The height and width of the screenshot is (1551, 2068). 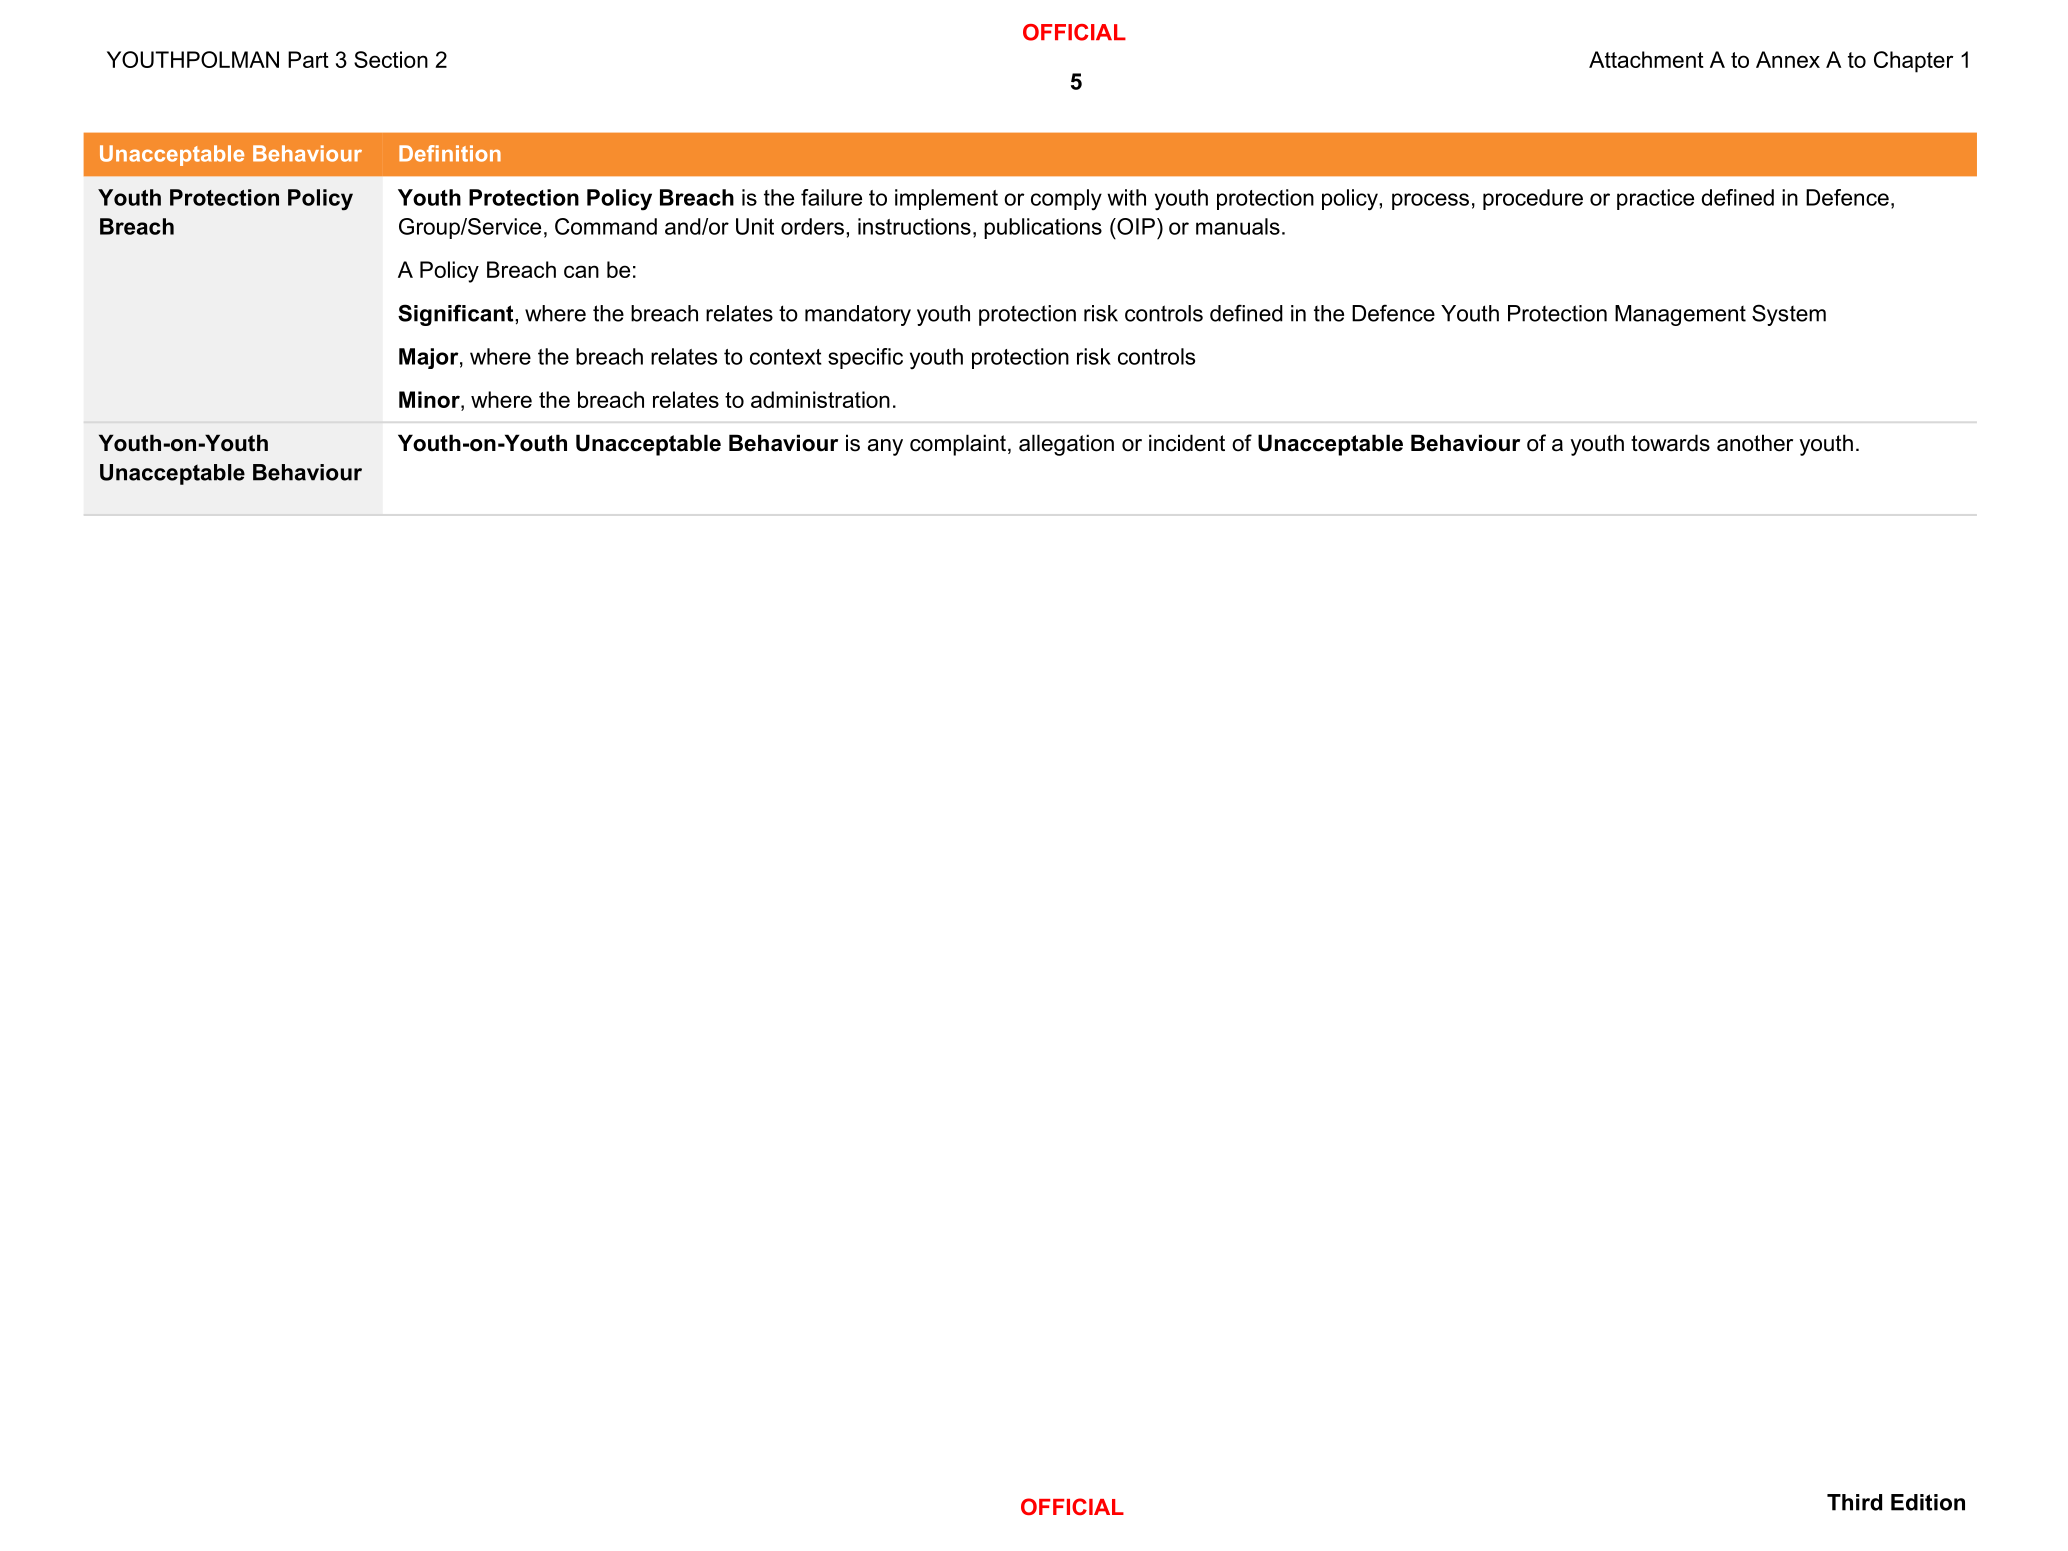 I want to click on Third, so click(x=1854, y=1502).
